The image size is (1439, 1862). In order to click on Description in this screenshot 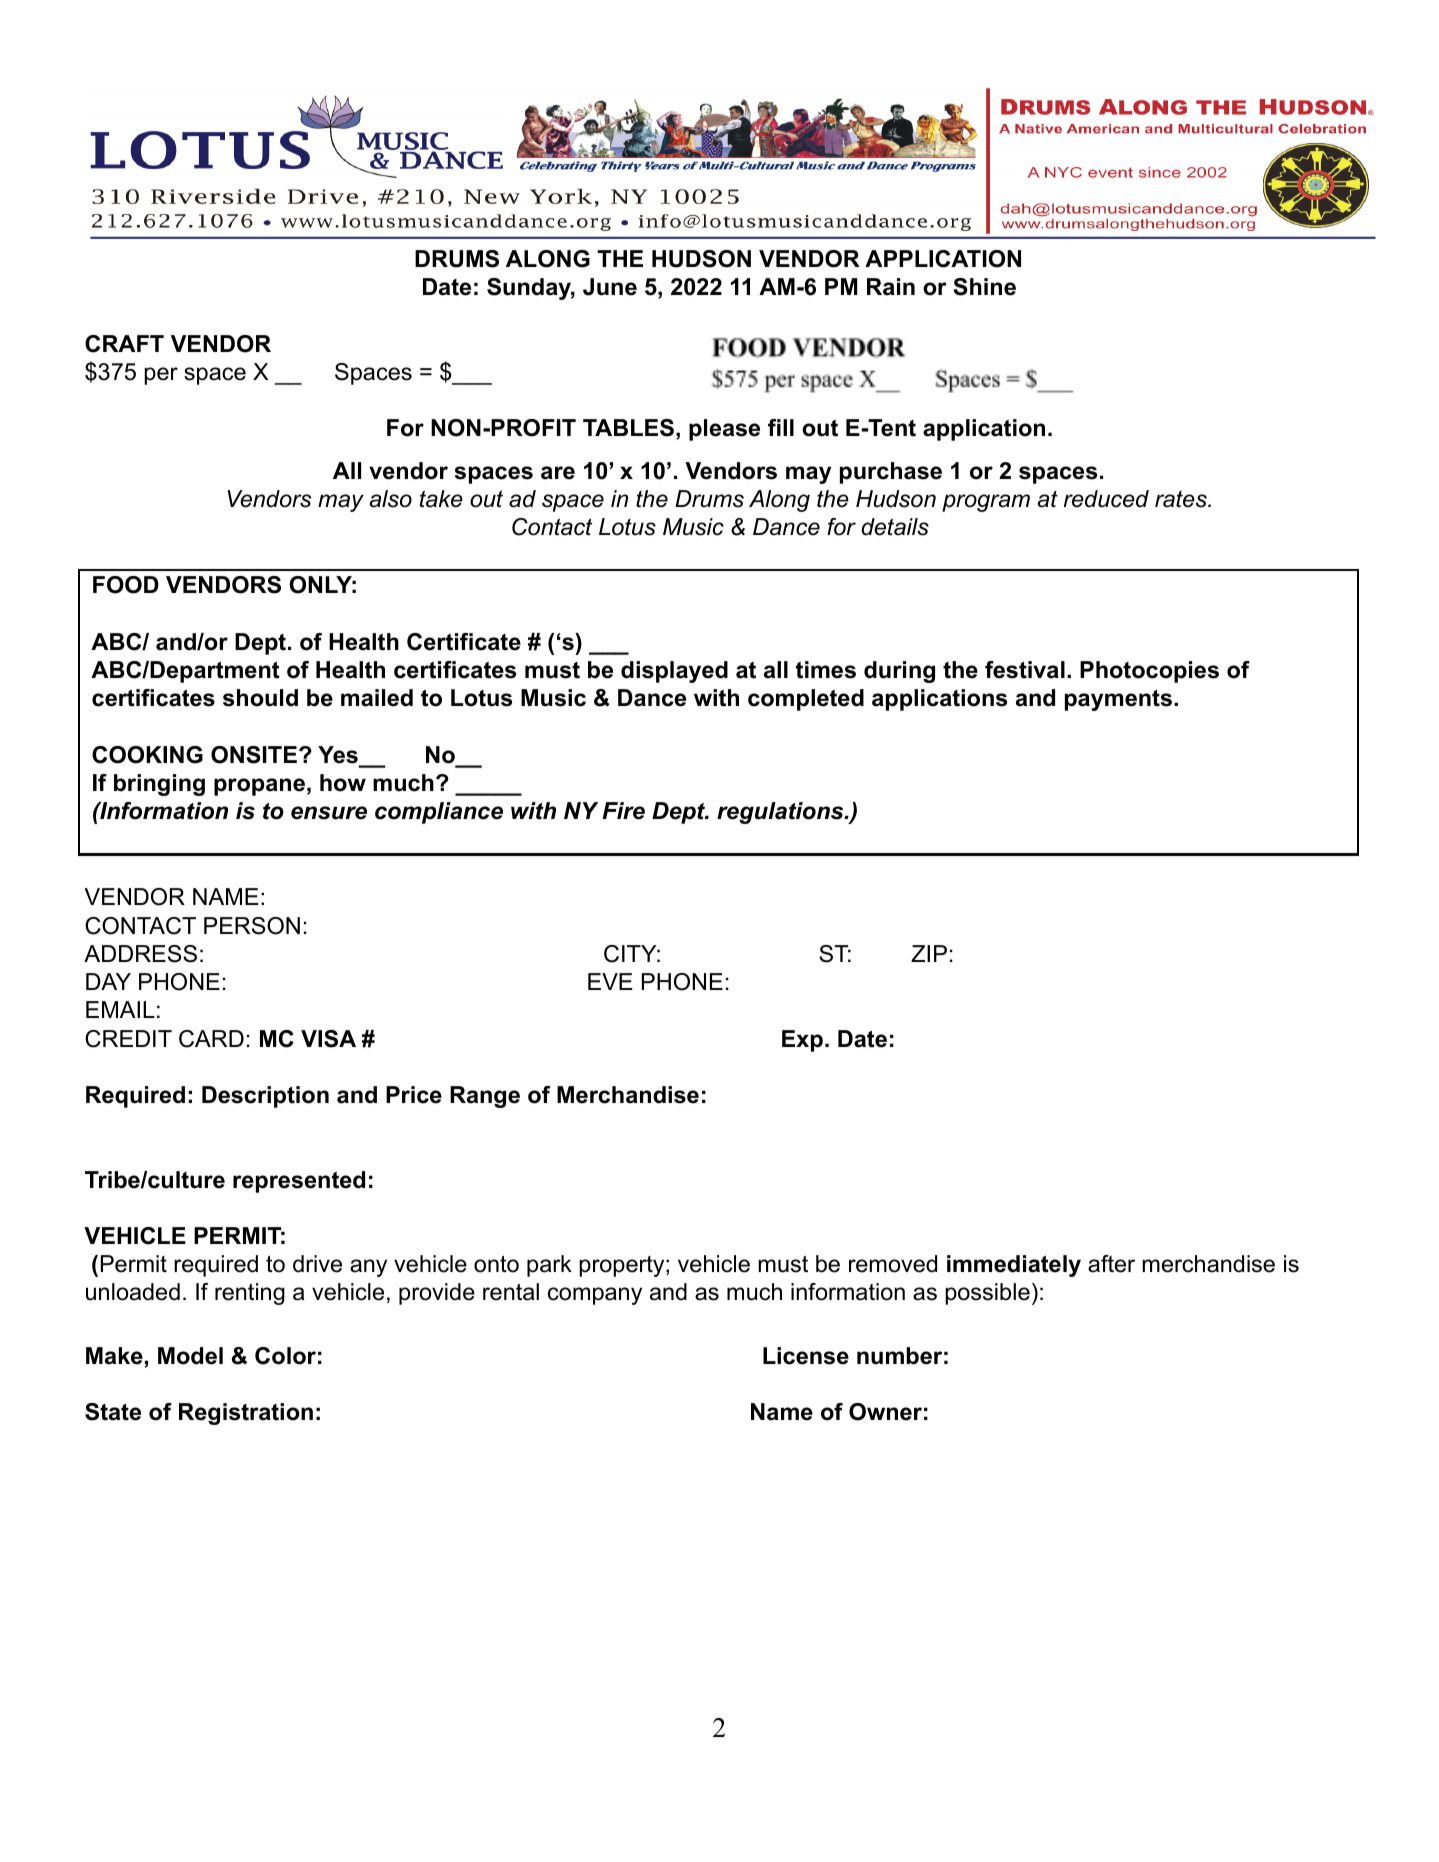, I will do `click(265, 1097)`.
